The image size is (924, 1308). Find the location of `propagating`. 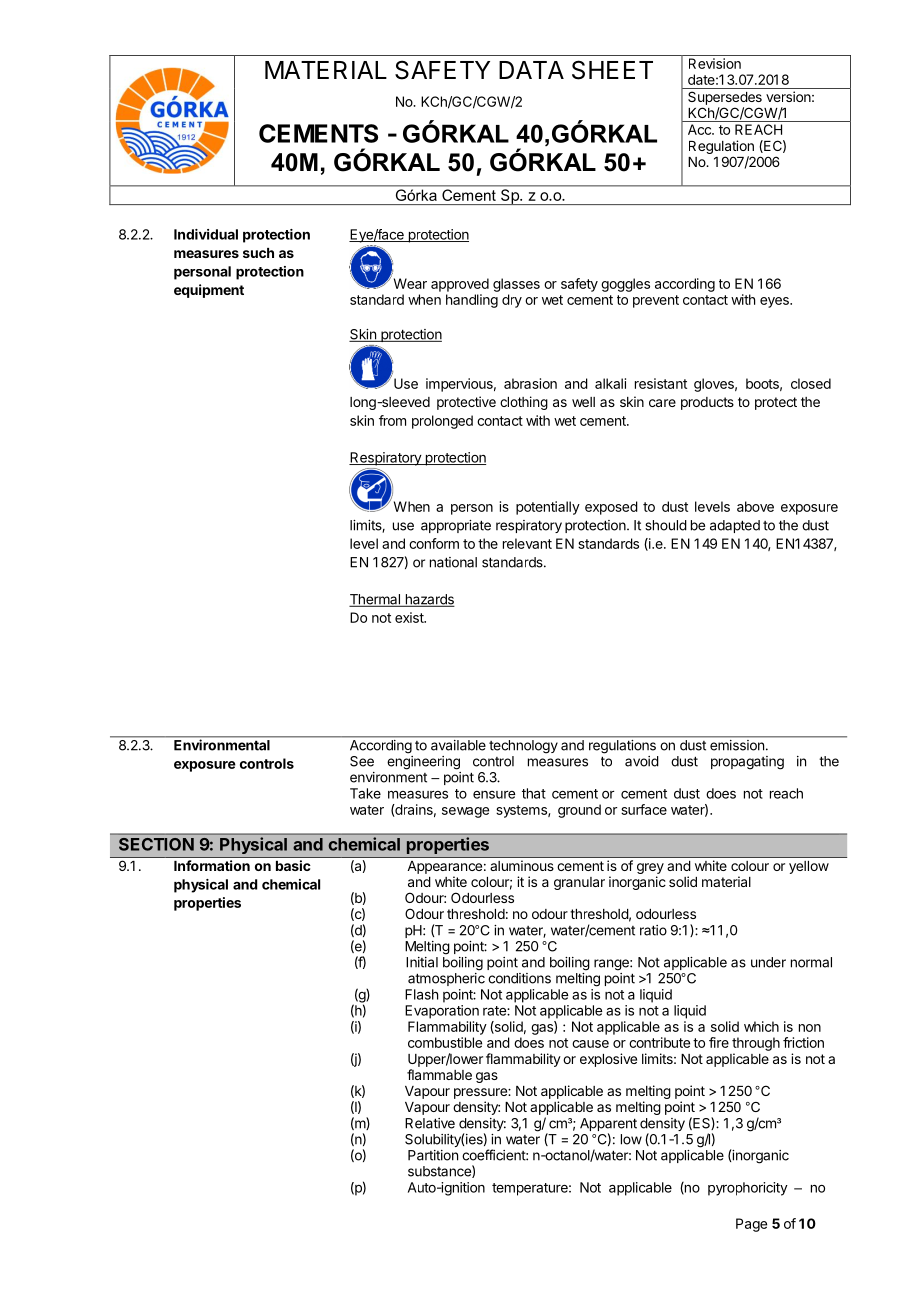

propagating is located at coordinates (747, 763).
